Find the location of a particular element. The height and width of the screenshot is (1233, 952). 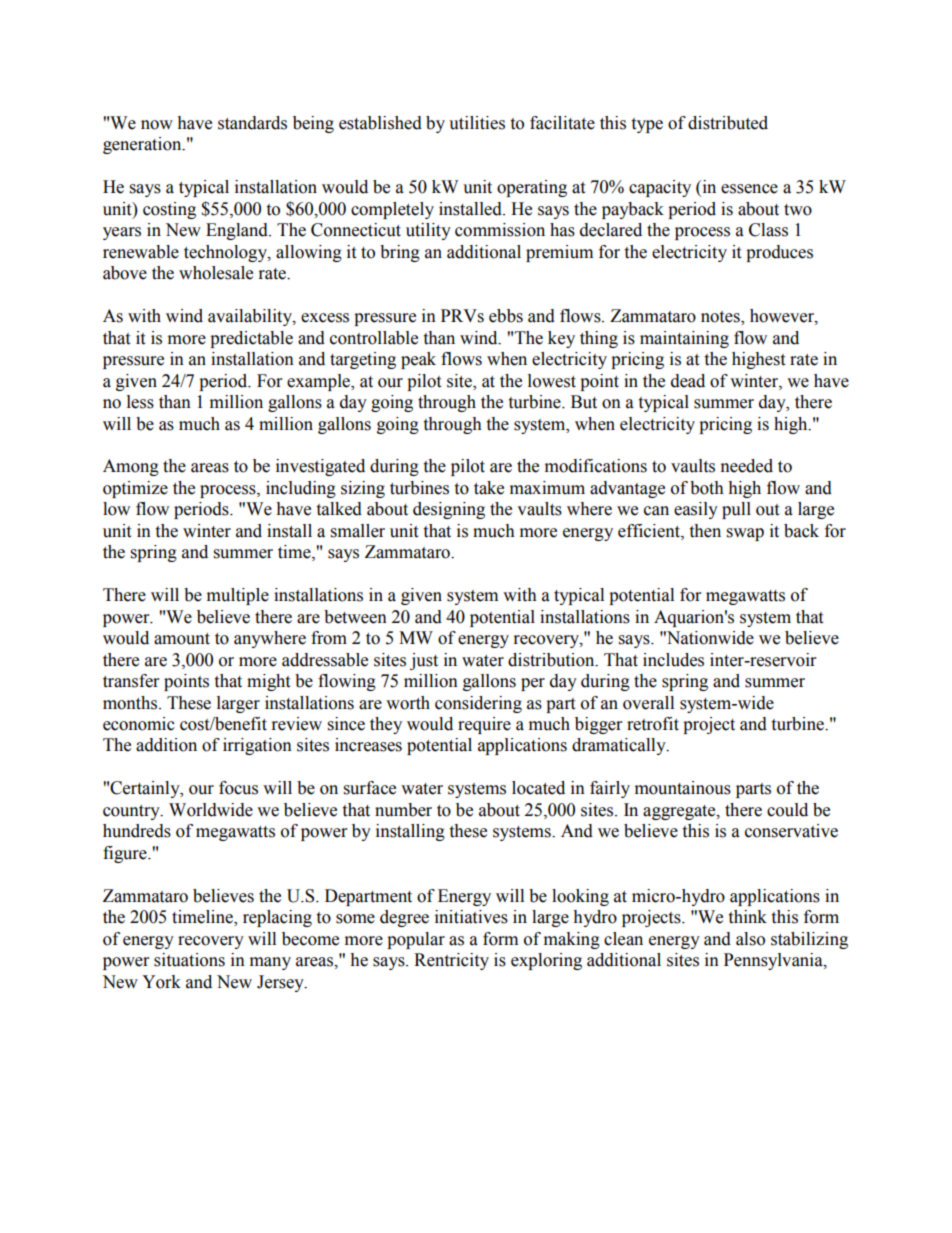

popular is located at coordinates (416, 940).
